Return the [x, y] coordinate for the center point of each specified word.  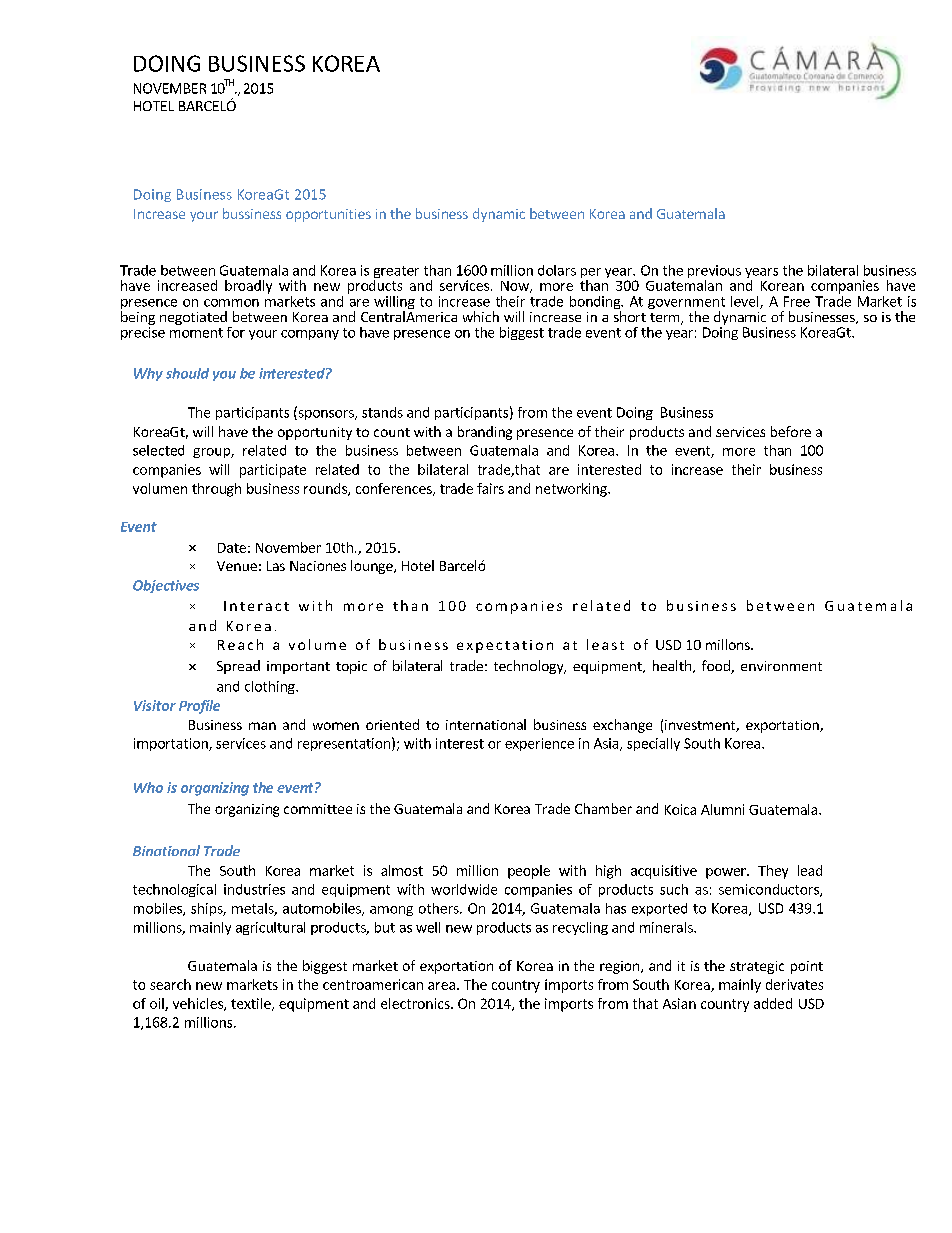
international [486, 724]
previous [714, 273]
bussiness [252, 213]
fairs [490, 488]
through [216, 490]
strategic [757, 967]
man [262, 726]
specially [653, 744]
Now [516, 287]
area [441, 986]
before [791, 431]
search [170, 984]
